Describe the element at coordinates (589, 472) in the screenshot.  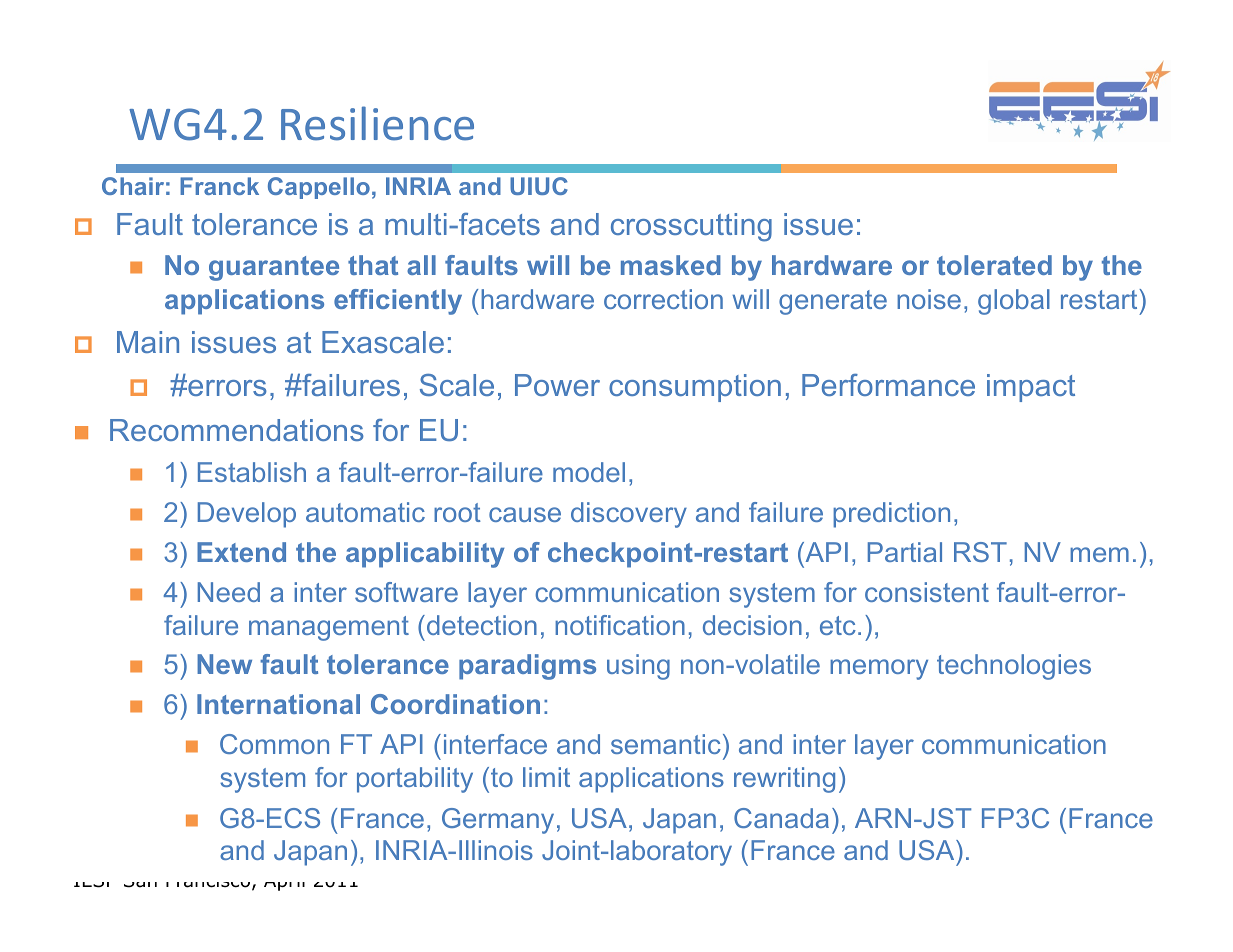
I see `model` at that location.
